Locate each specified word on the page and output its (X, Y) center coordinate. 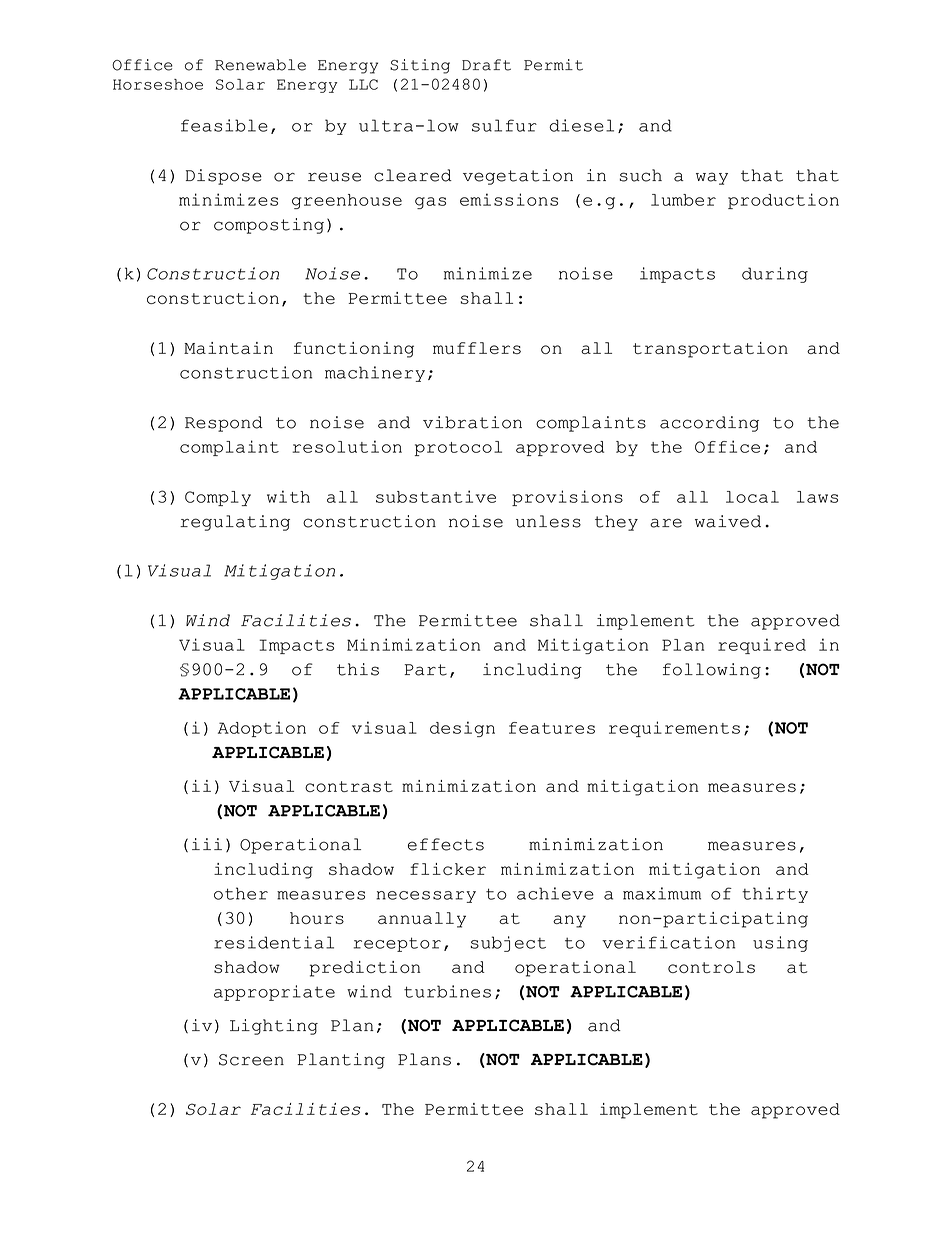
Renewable (260, 65)
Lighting (274, 1027)
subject (508, 944)
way (712, 178)
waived (728, 521)
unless (548, 521)
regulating (235, 523)
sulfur (504, 125)
